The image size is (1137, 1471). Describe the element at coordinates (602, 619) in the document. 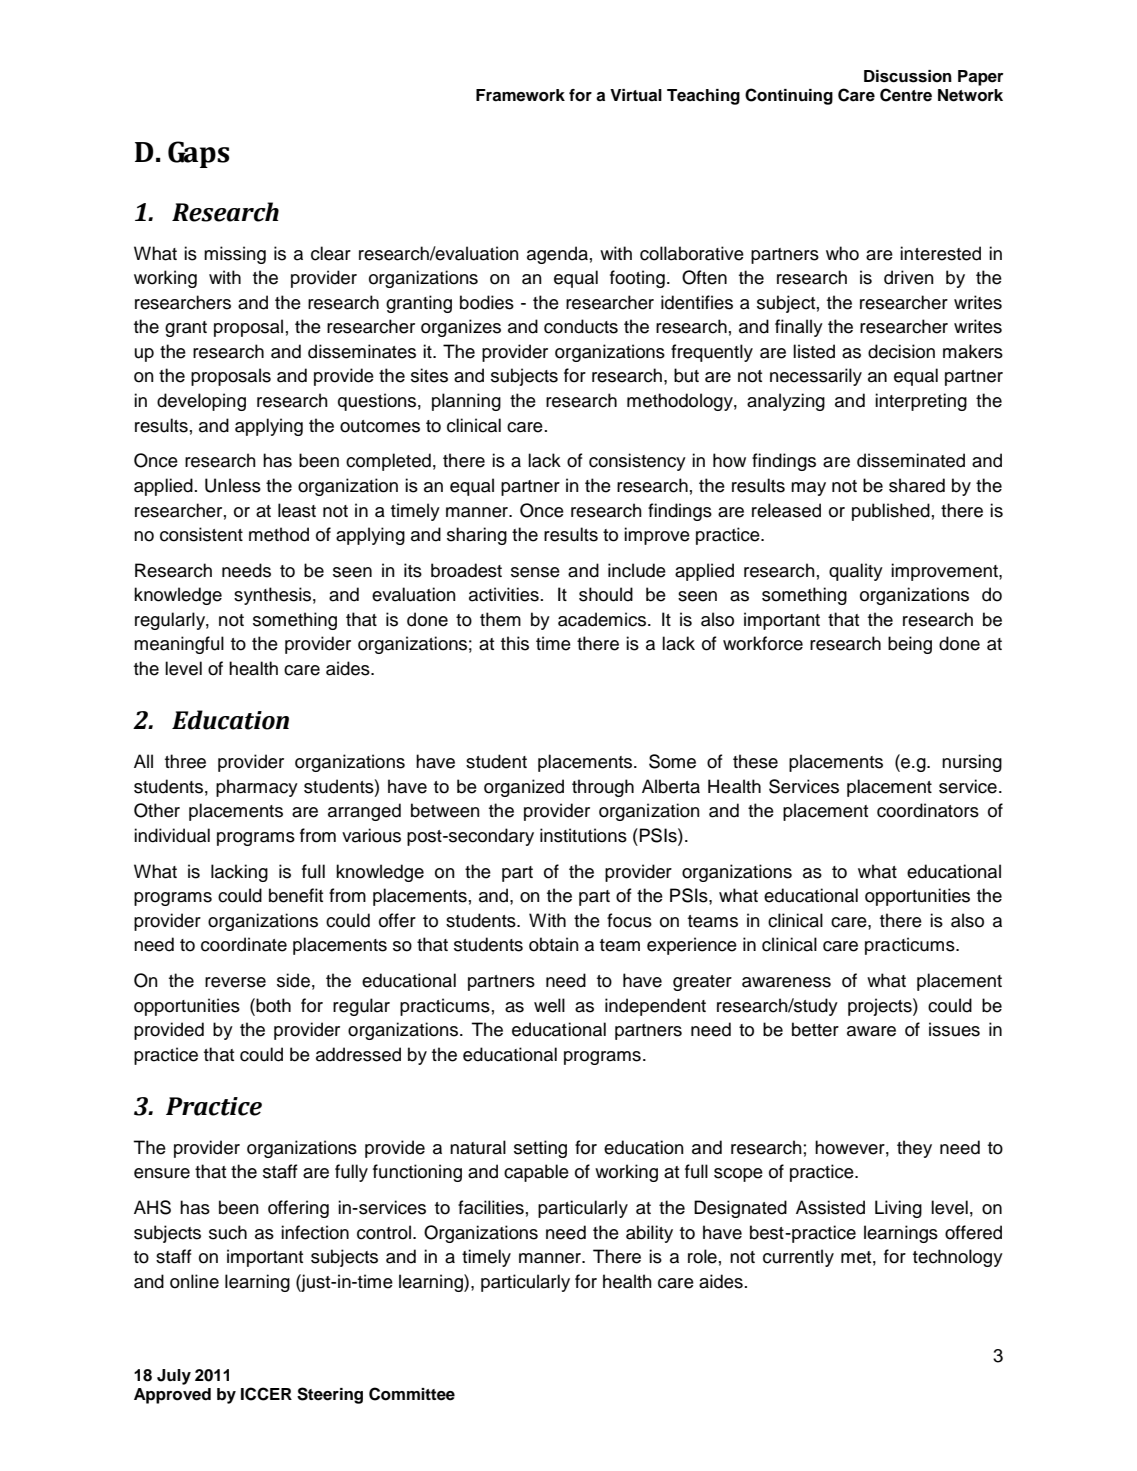

I see `academics` at that location.
